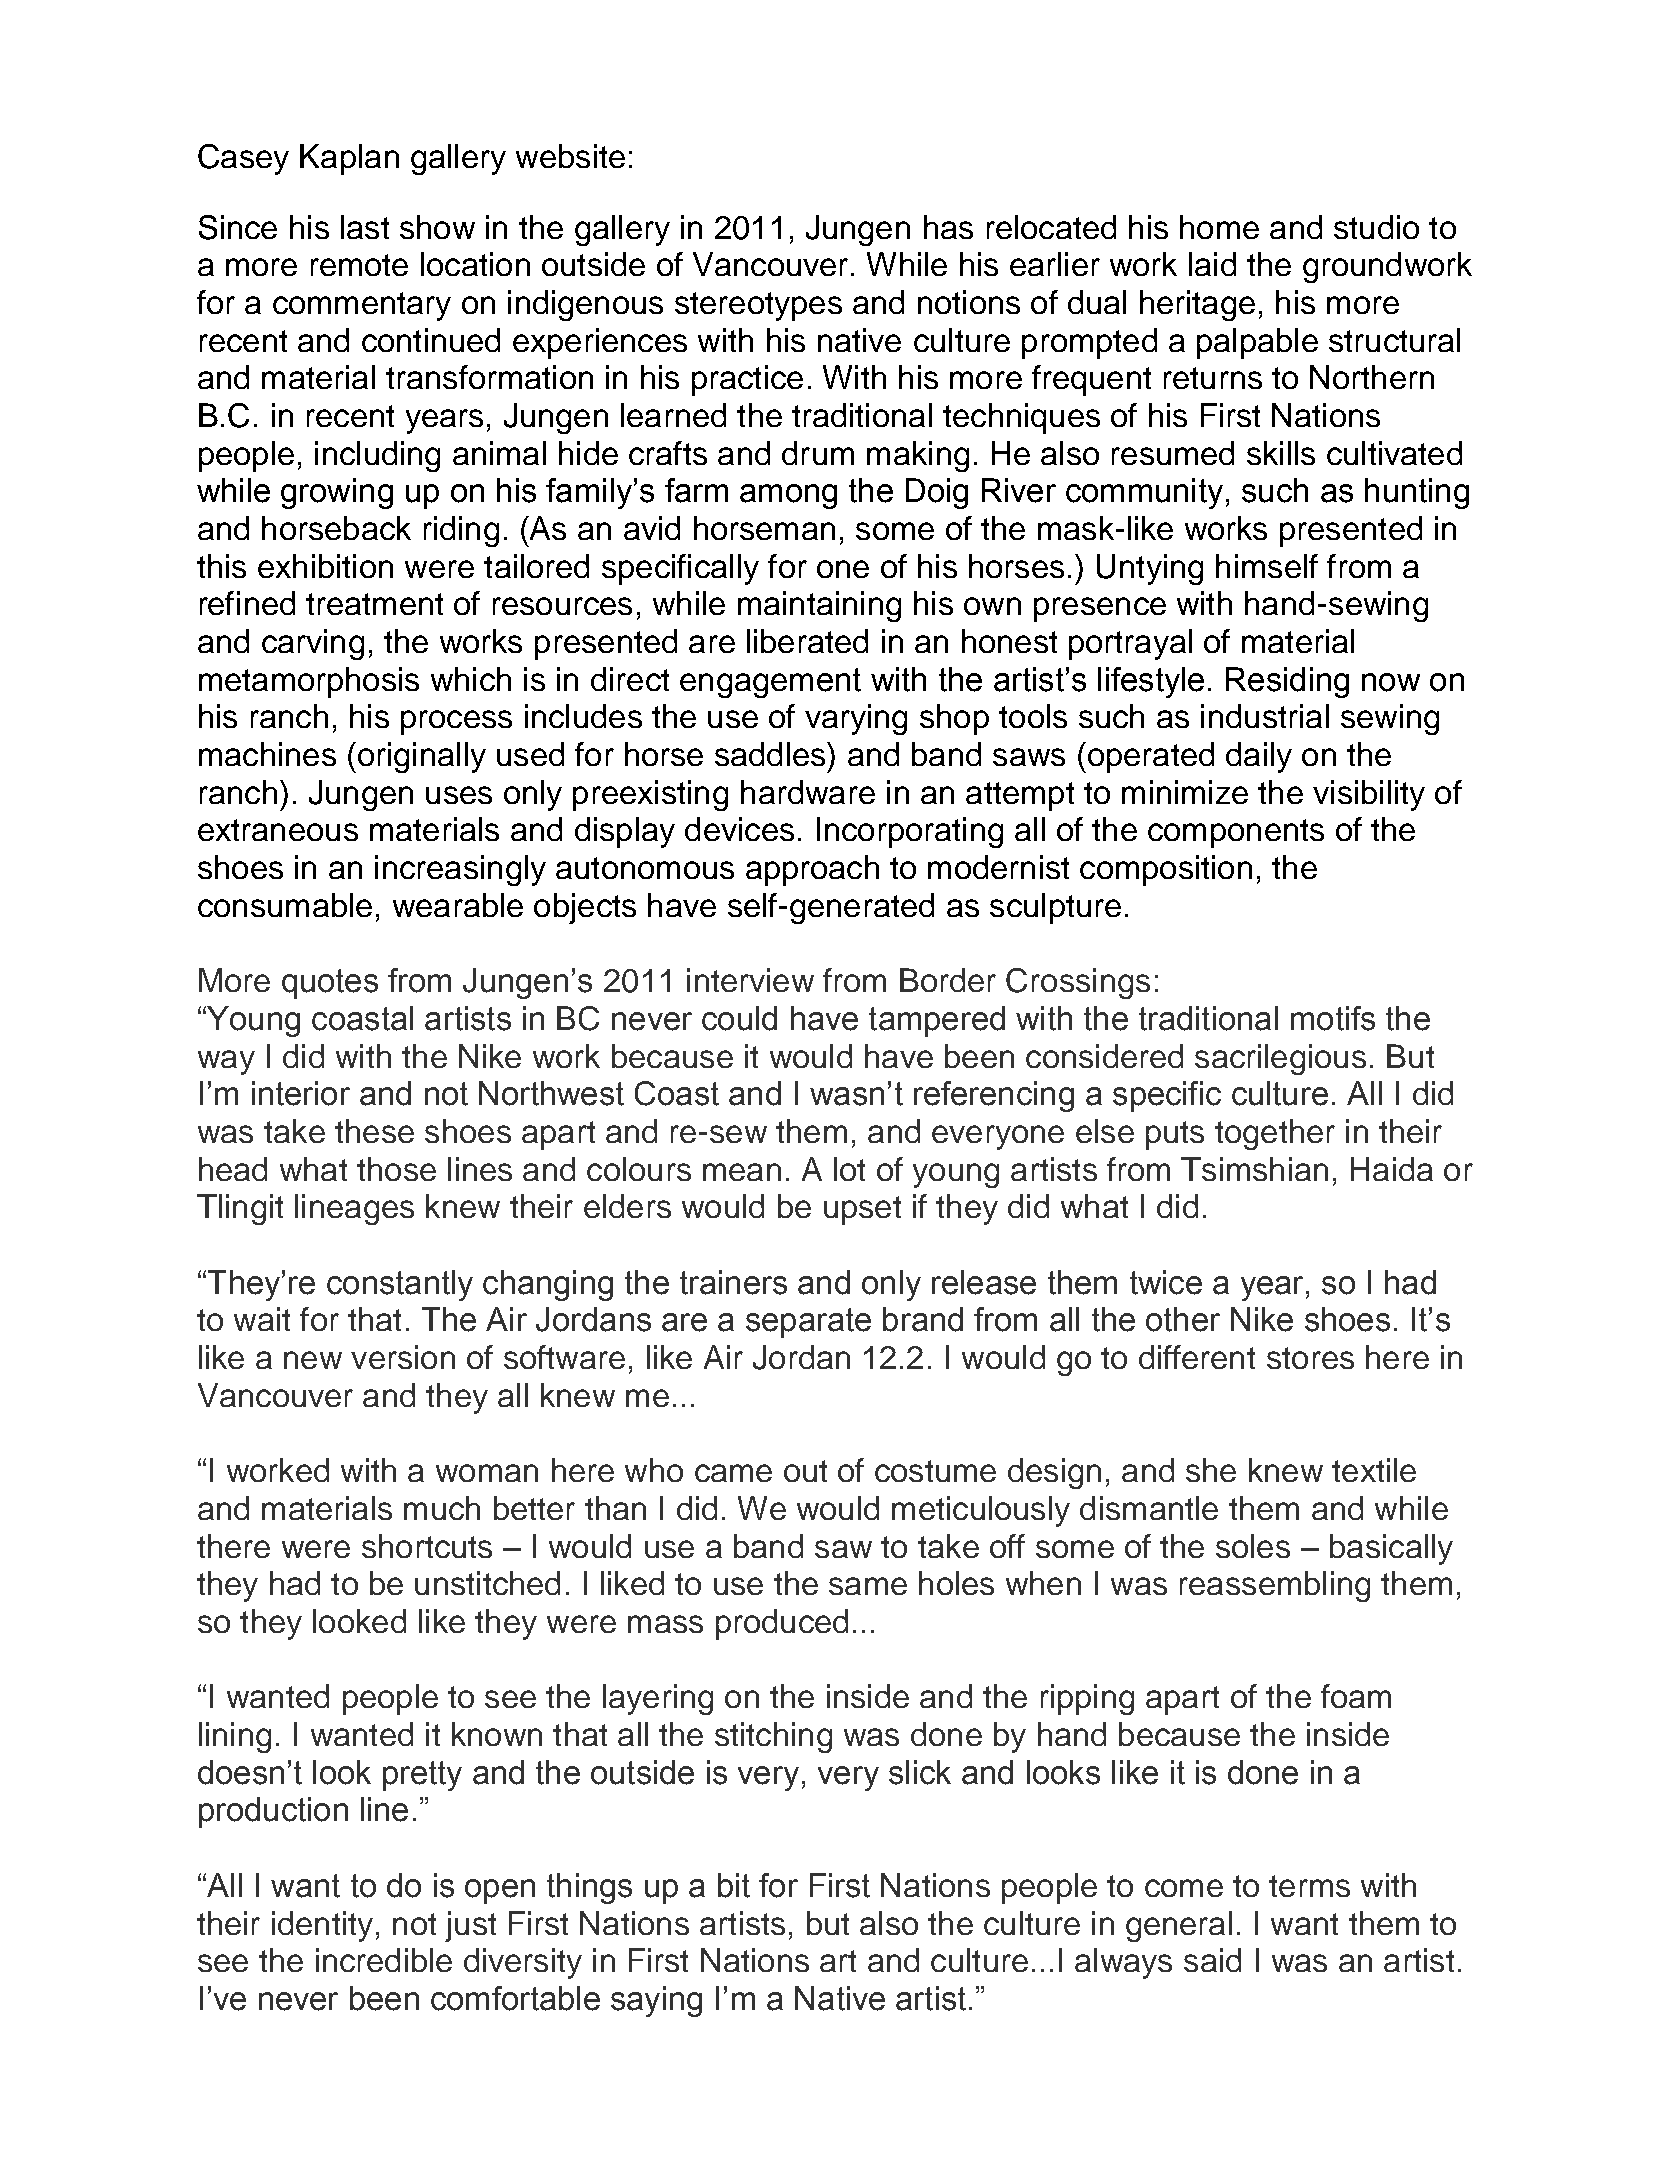  What do you see at coordinates (948, 227) in the screenshot?
I see `has` at bounding box center [948, 227].
